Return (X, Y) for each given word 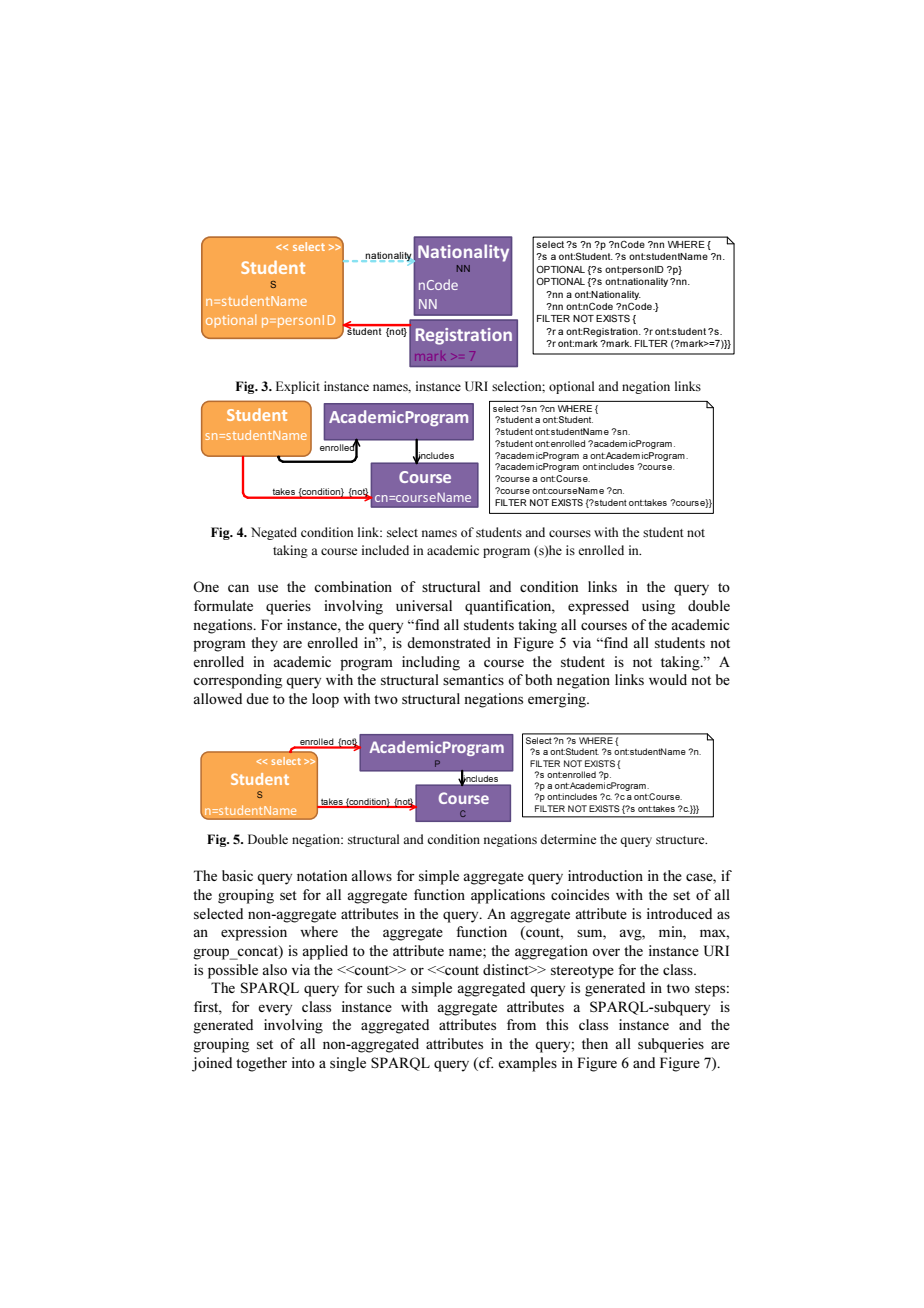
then (595, 1043)
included (385, 550)
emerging (558, 700)
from (521, 1024)
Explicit (298, 387)
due (257, 698)
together (261, 1064)
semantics (473, 679)
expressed (598, 607)
